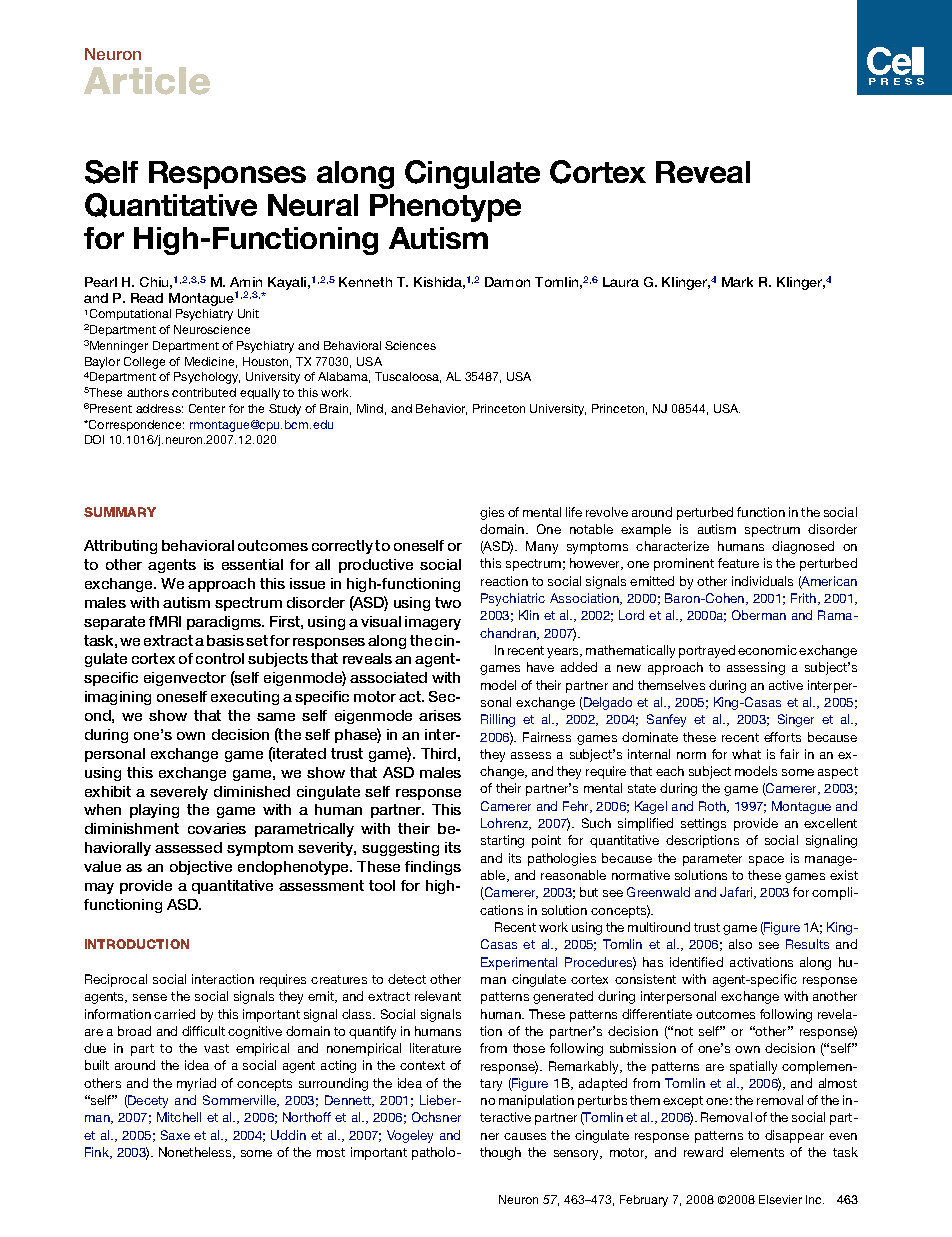 Image resolution: width=952 pixels, height=1237 pixels. Describe the element at coordinates (212, 329) in the document. I see `Neuroscience` at that location.
